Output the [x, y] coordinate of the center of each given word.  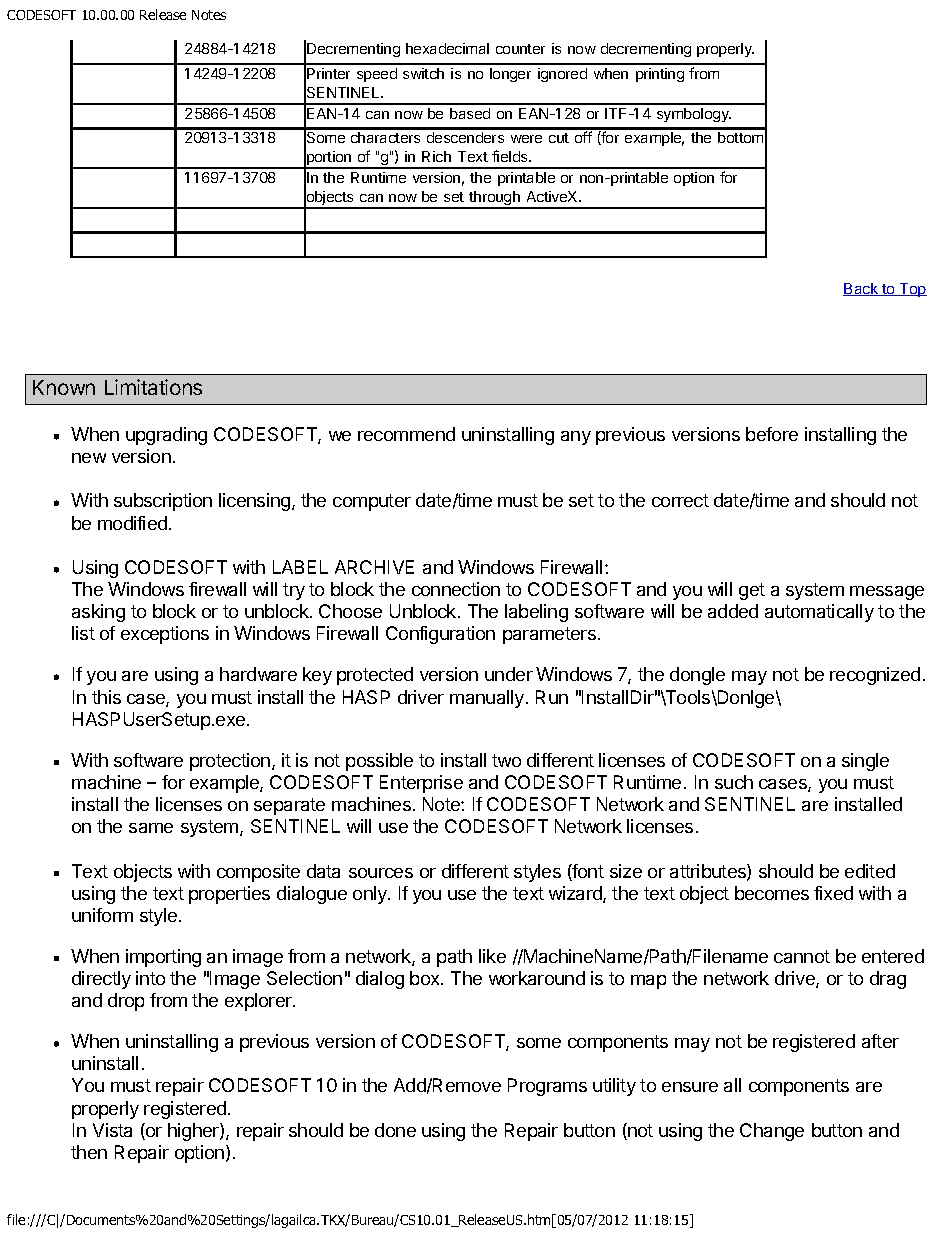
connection [456, 589]
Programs [547, 1087]
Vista [112, 1130]
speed [377, 75]
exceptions [165, 635]
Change [772, 1132]
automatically [819, 613]
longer [510, 75]
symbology [694, 115]
